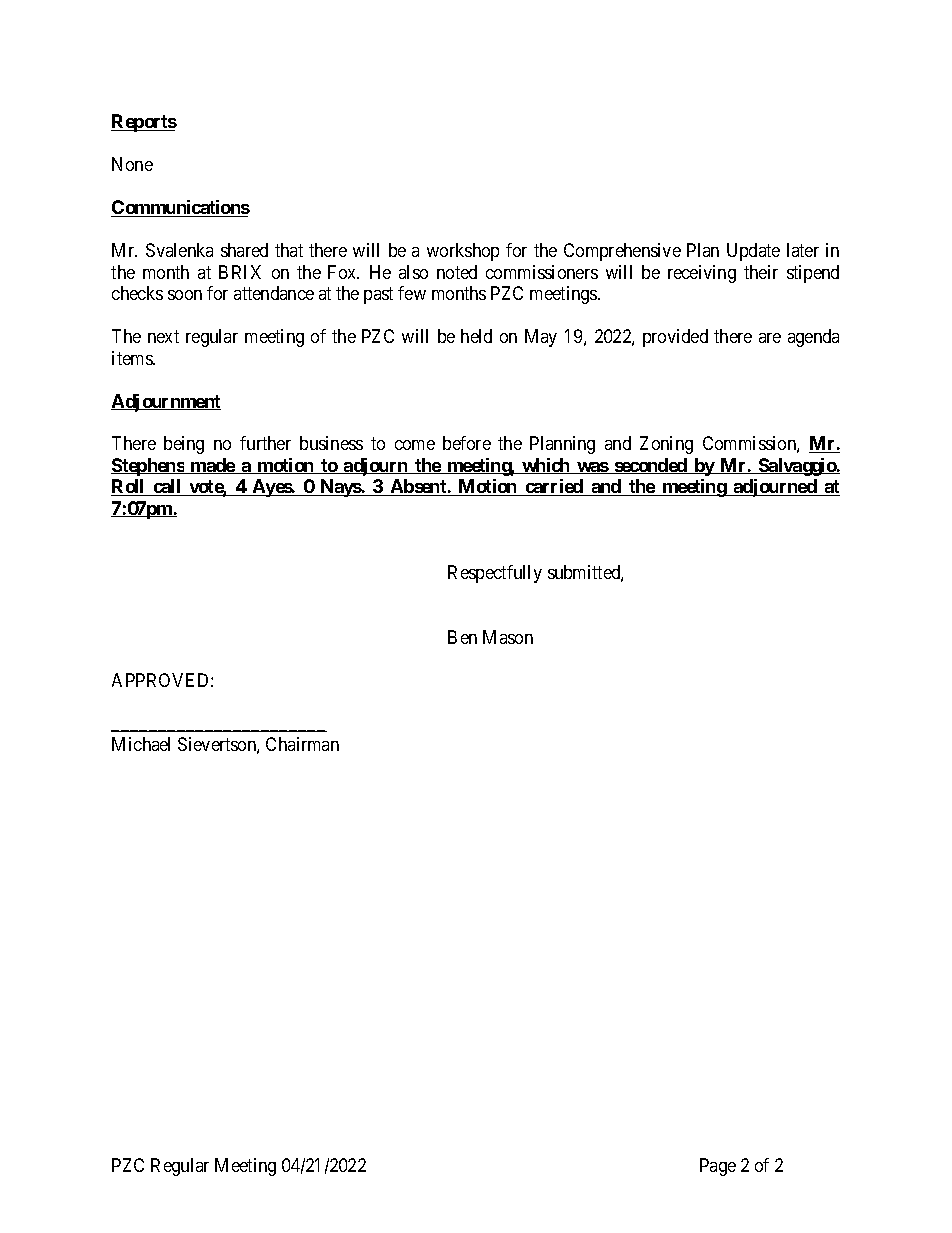 The image size is (952, 1233). I want to click on workshop, so click(463, 252).
